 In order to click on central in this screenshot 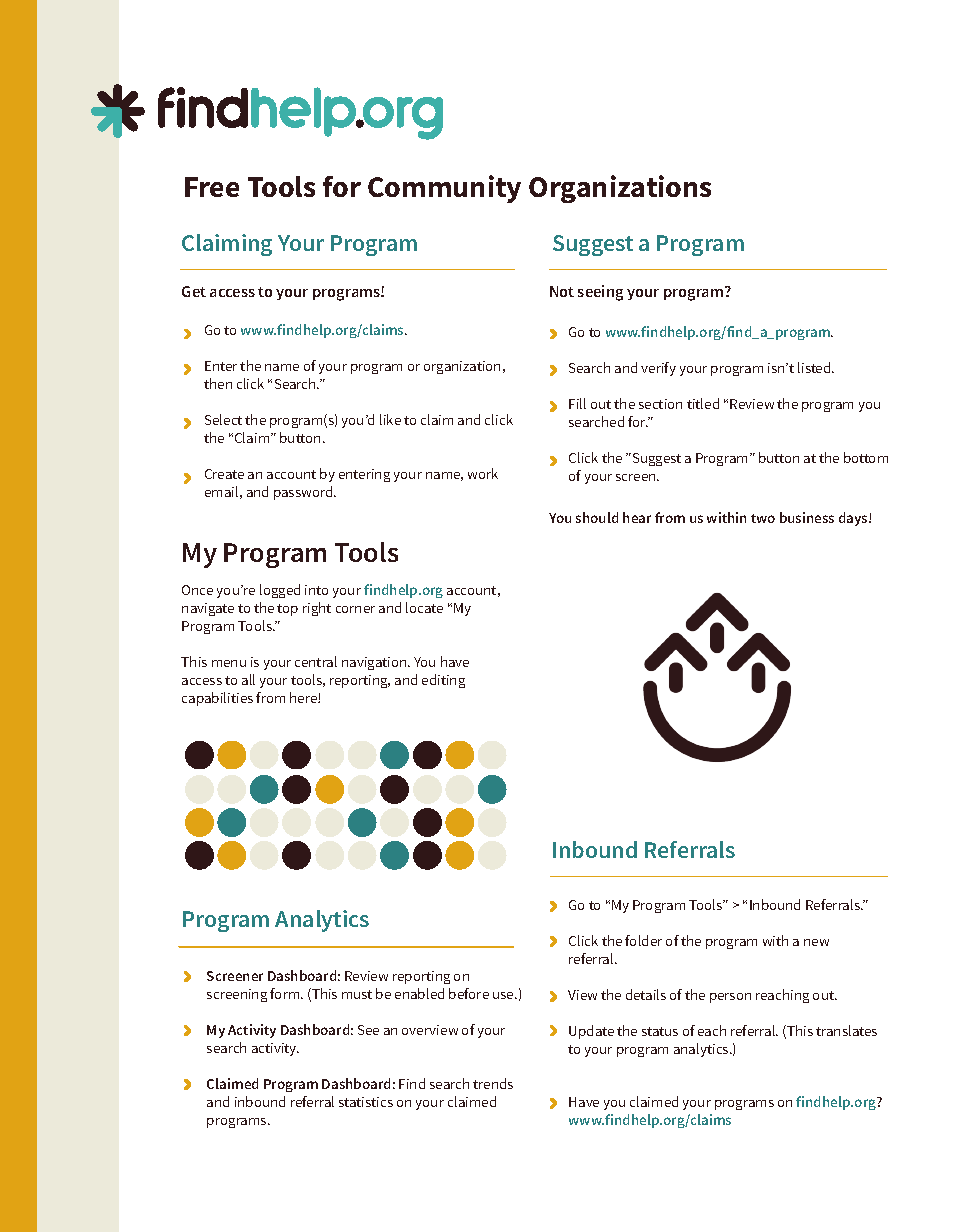, I will do `click(316, 661)`.
